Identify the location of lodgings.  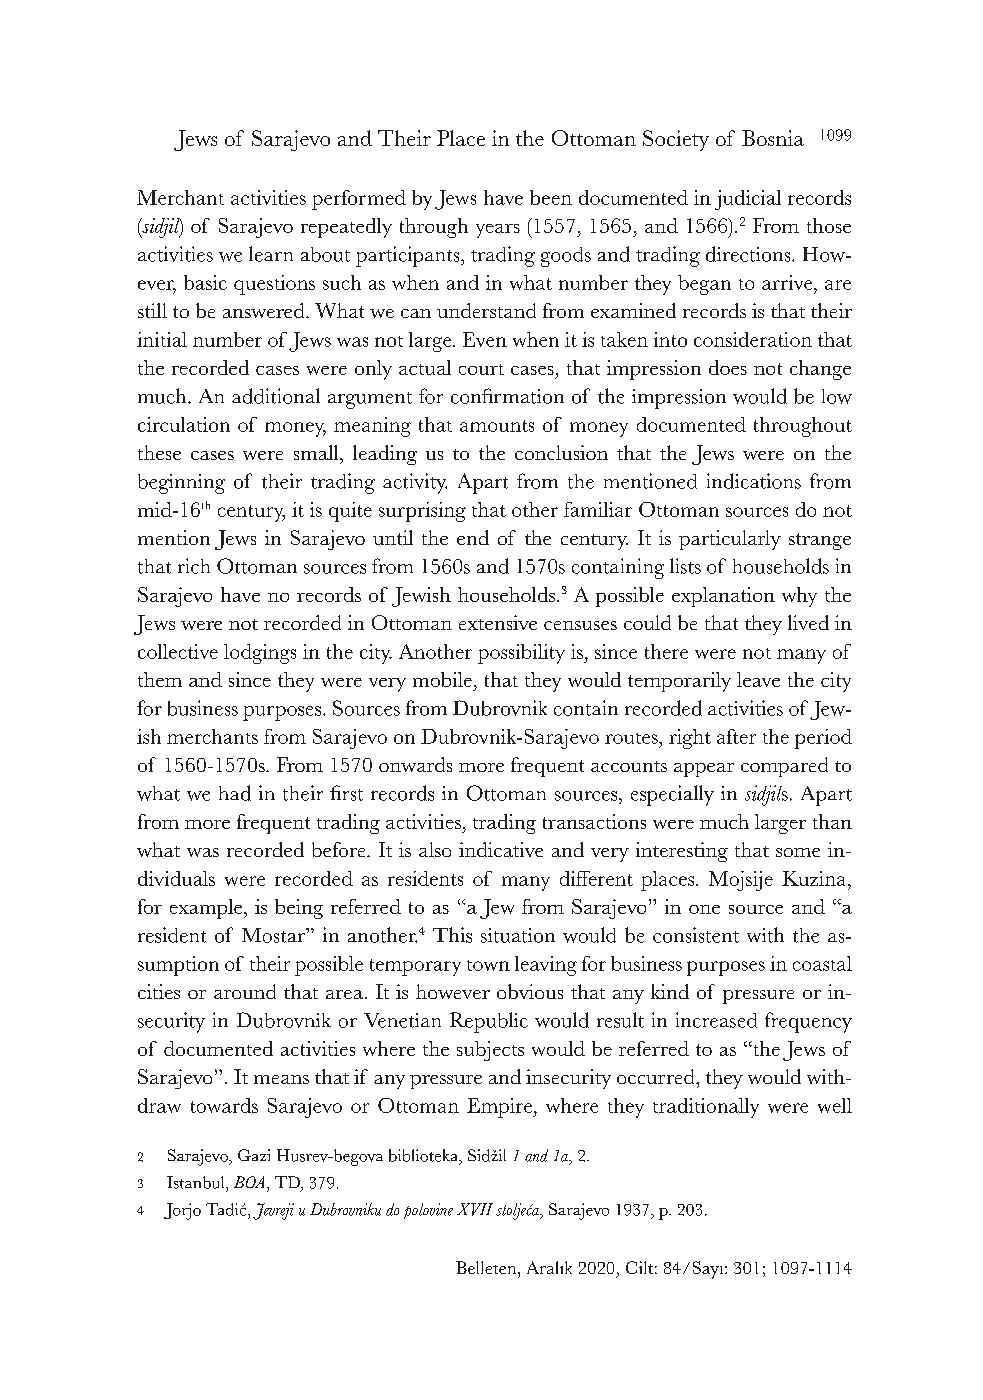
(260, 654).
